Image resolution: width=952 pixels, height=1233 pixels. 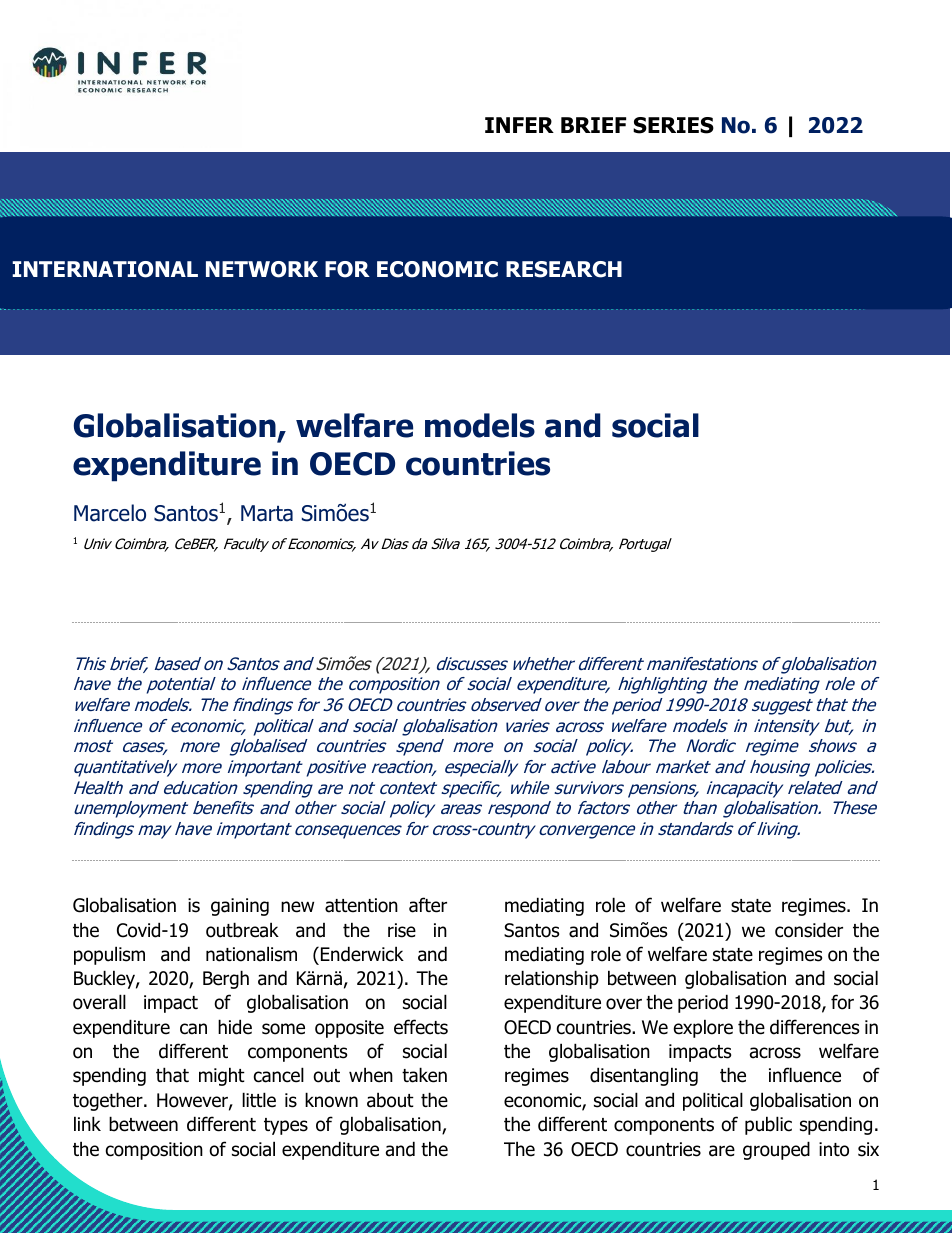 I want to click on public, so click(x=768, y=1125).
